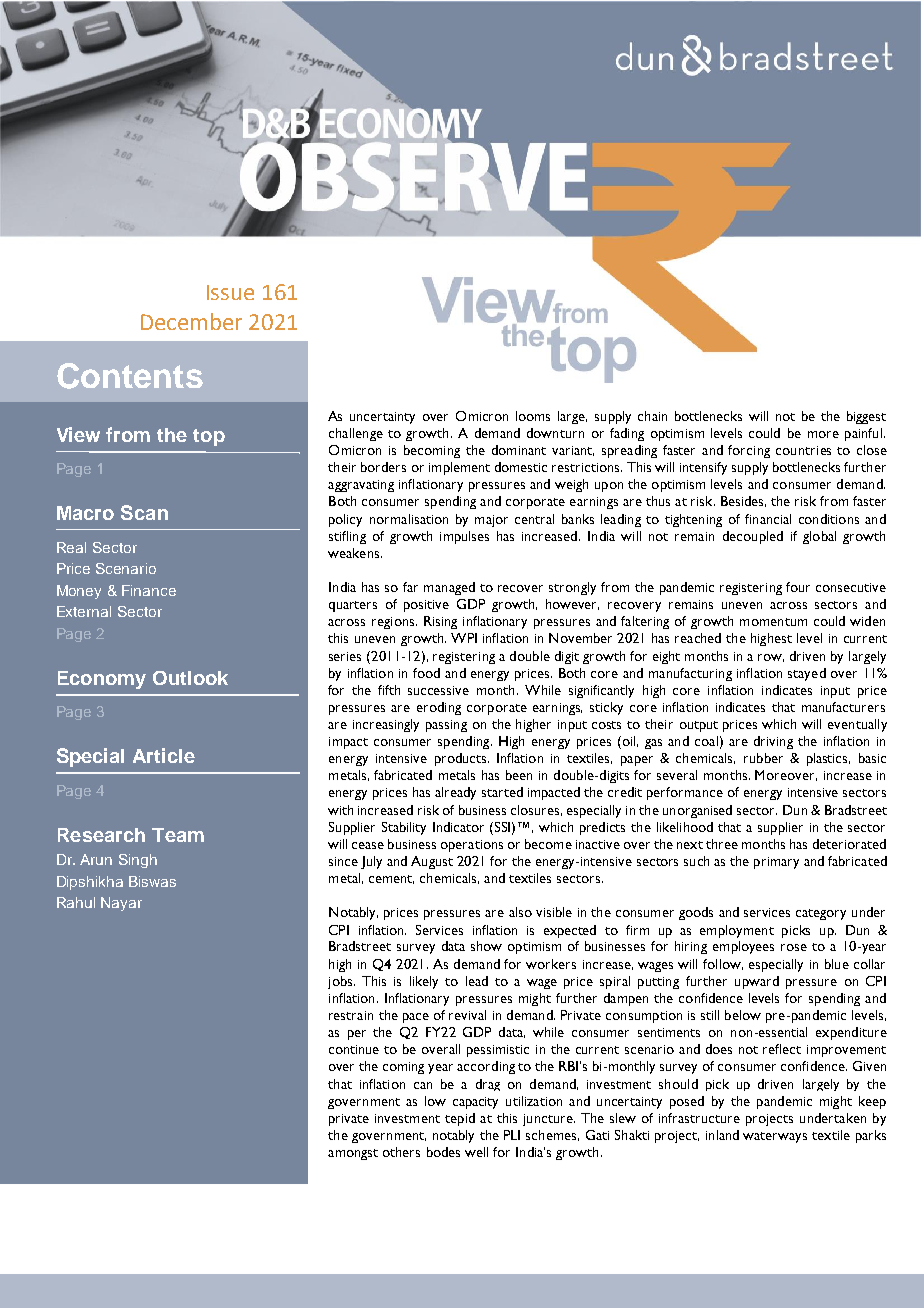 This page has height=1308, width=924. Describe the element at coordinates (533, 416) in the page. I see `looms` at that location.
